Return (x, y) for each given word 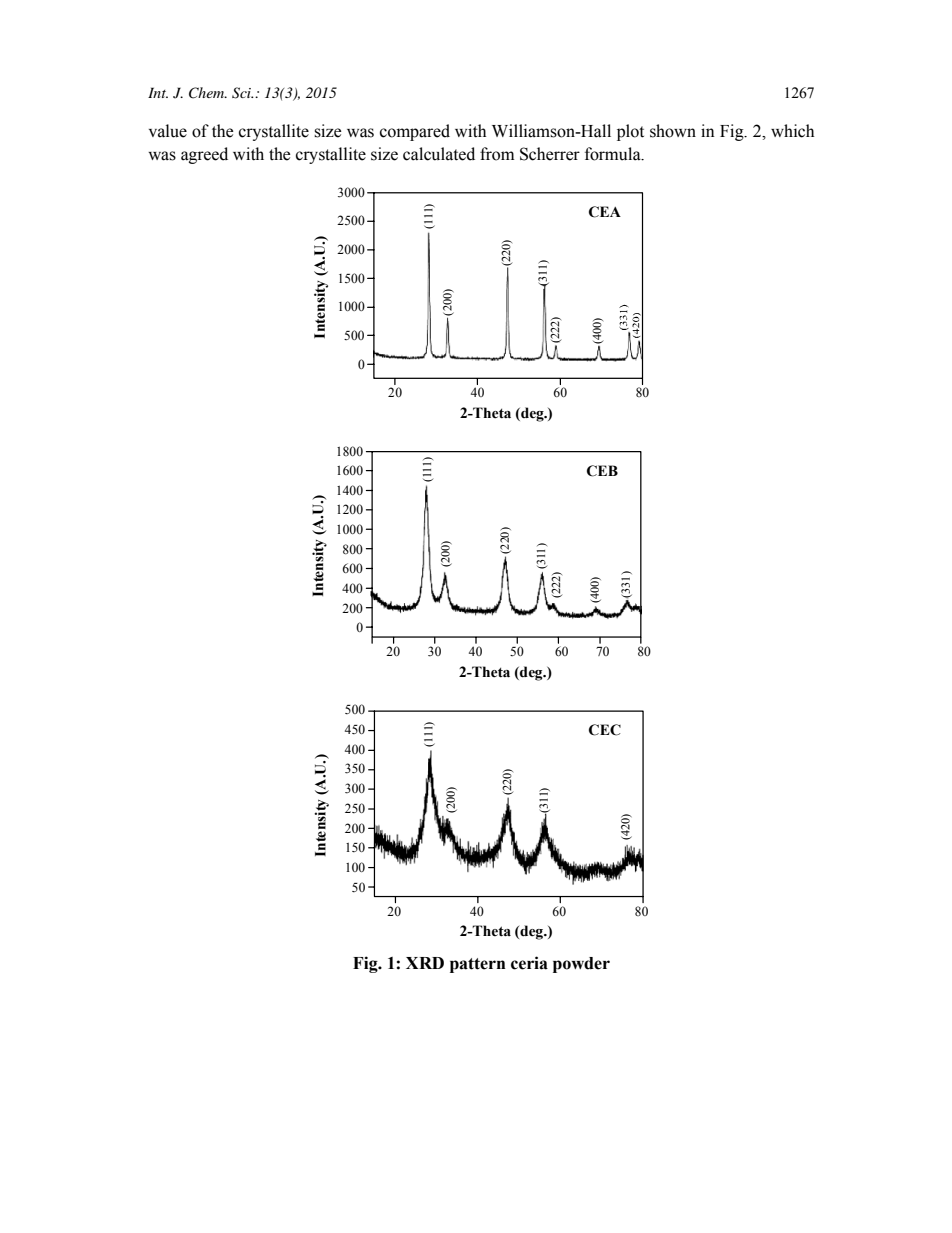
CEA (605, 212)
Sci (243, 93)
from (497, 154)
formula (614, 154)
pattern (478, 965)
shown (673, 131)
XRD (425, 963)
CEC (605, 730)
